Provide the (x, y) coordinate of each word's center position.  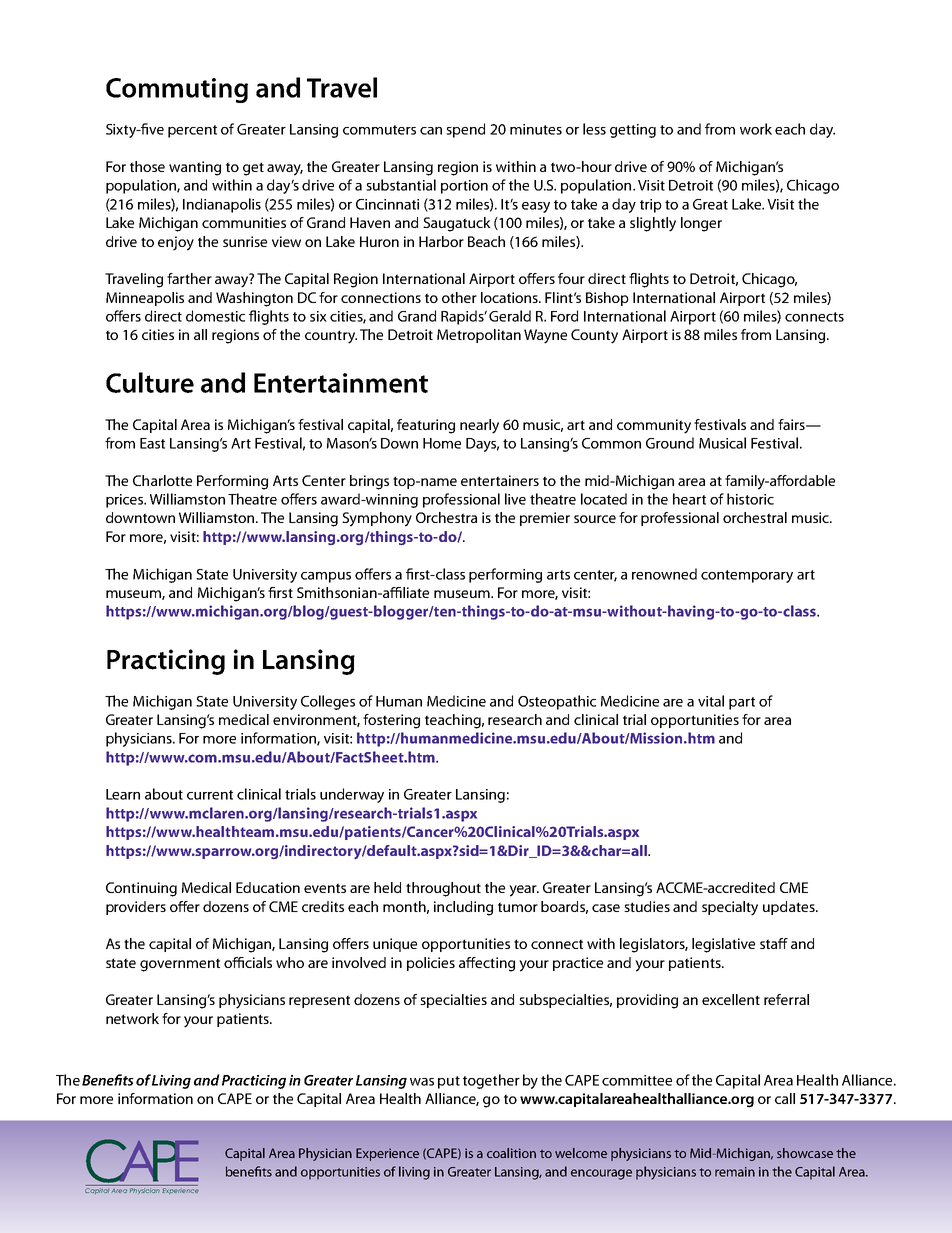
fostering (391, 721)
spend (465, 130)
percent (192, 131)
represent (319, 1001)
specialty (730, 908)
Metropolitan (479, 336)
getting (633, 131)
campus (326, 577)
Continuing (141, 889)
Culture (150, 382)
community (654, 426)
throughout (443, 889)
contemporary (747, 576)
